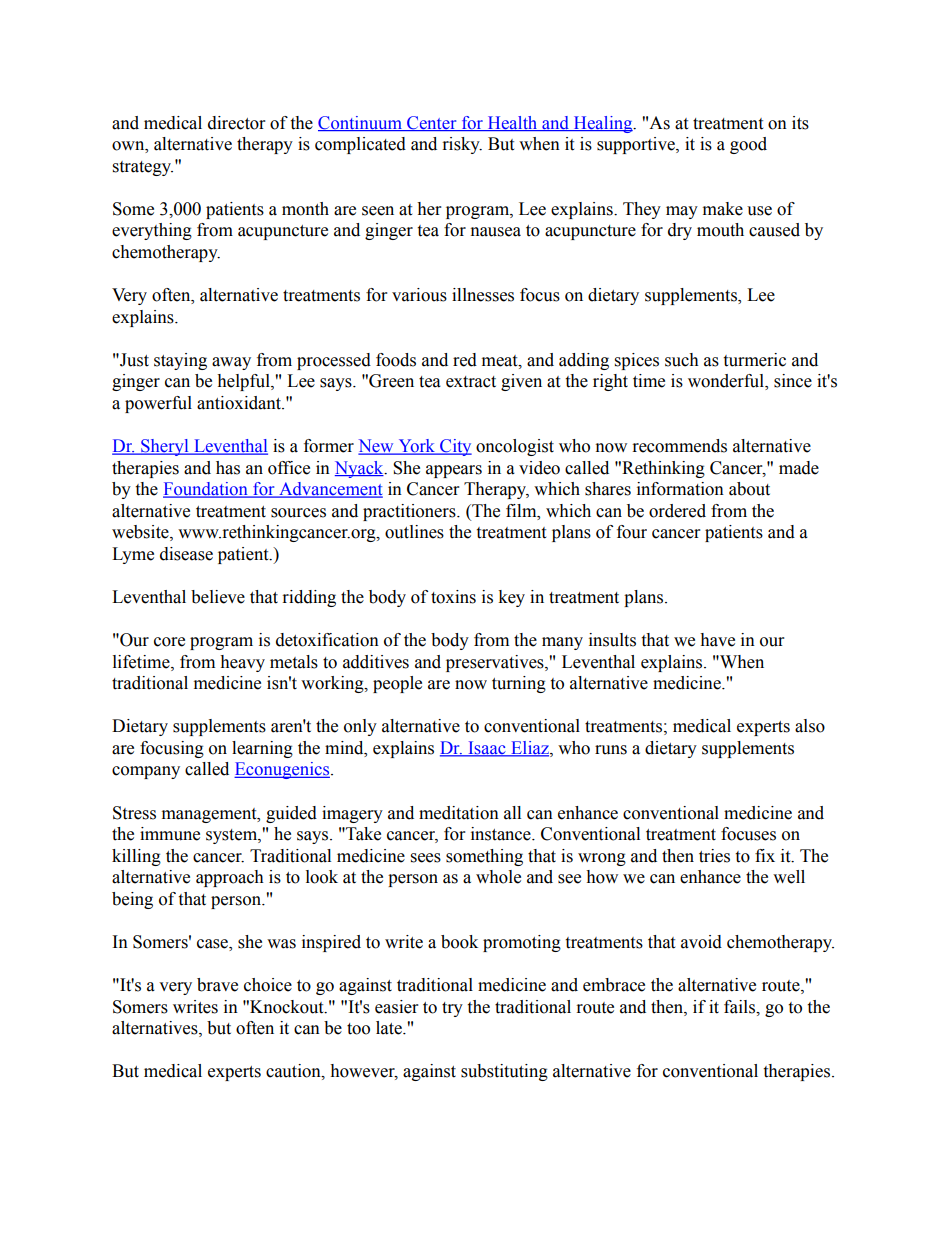 The image size is (952, 1233). Describe the element at coordinates (810, 726) in the document. I see `also` at that location.
